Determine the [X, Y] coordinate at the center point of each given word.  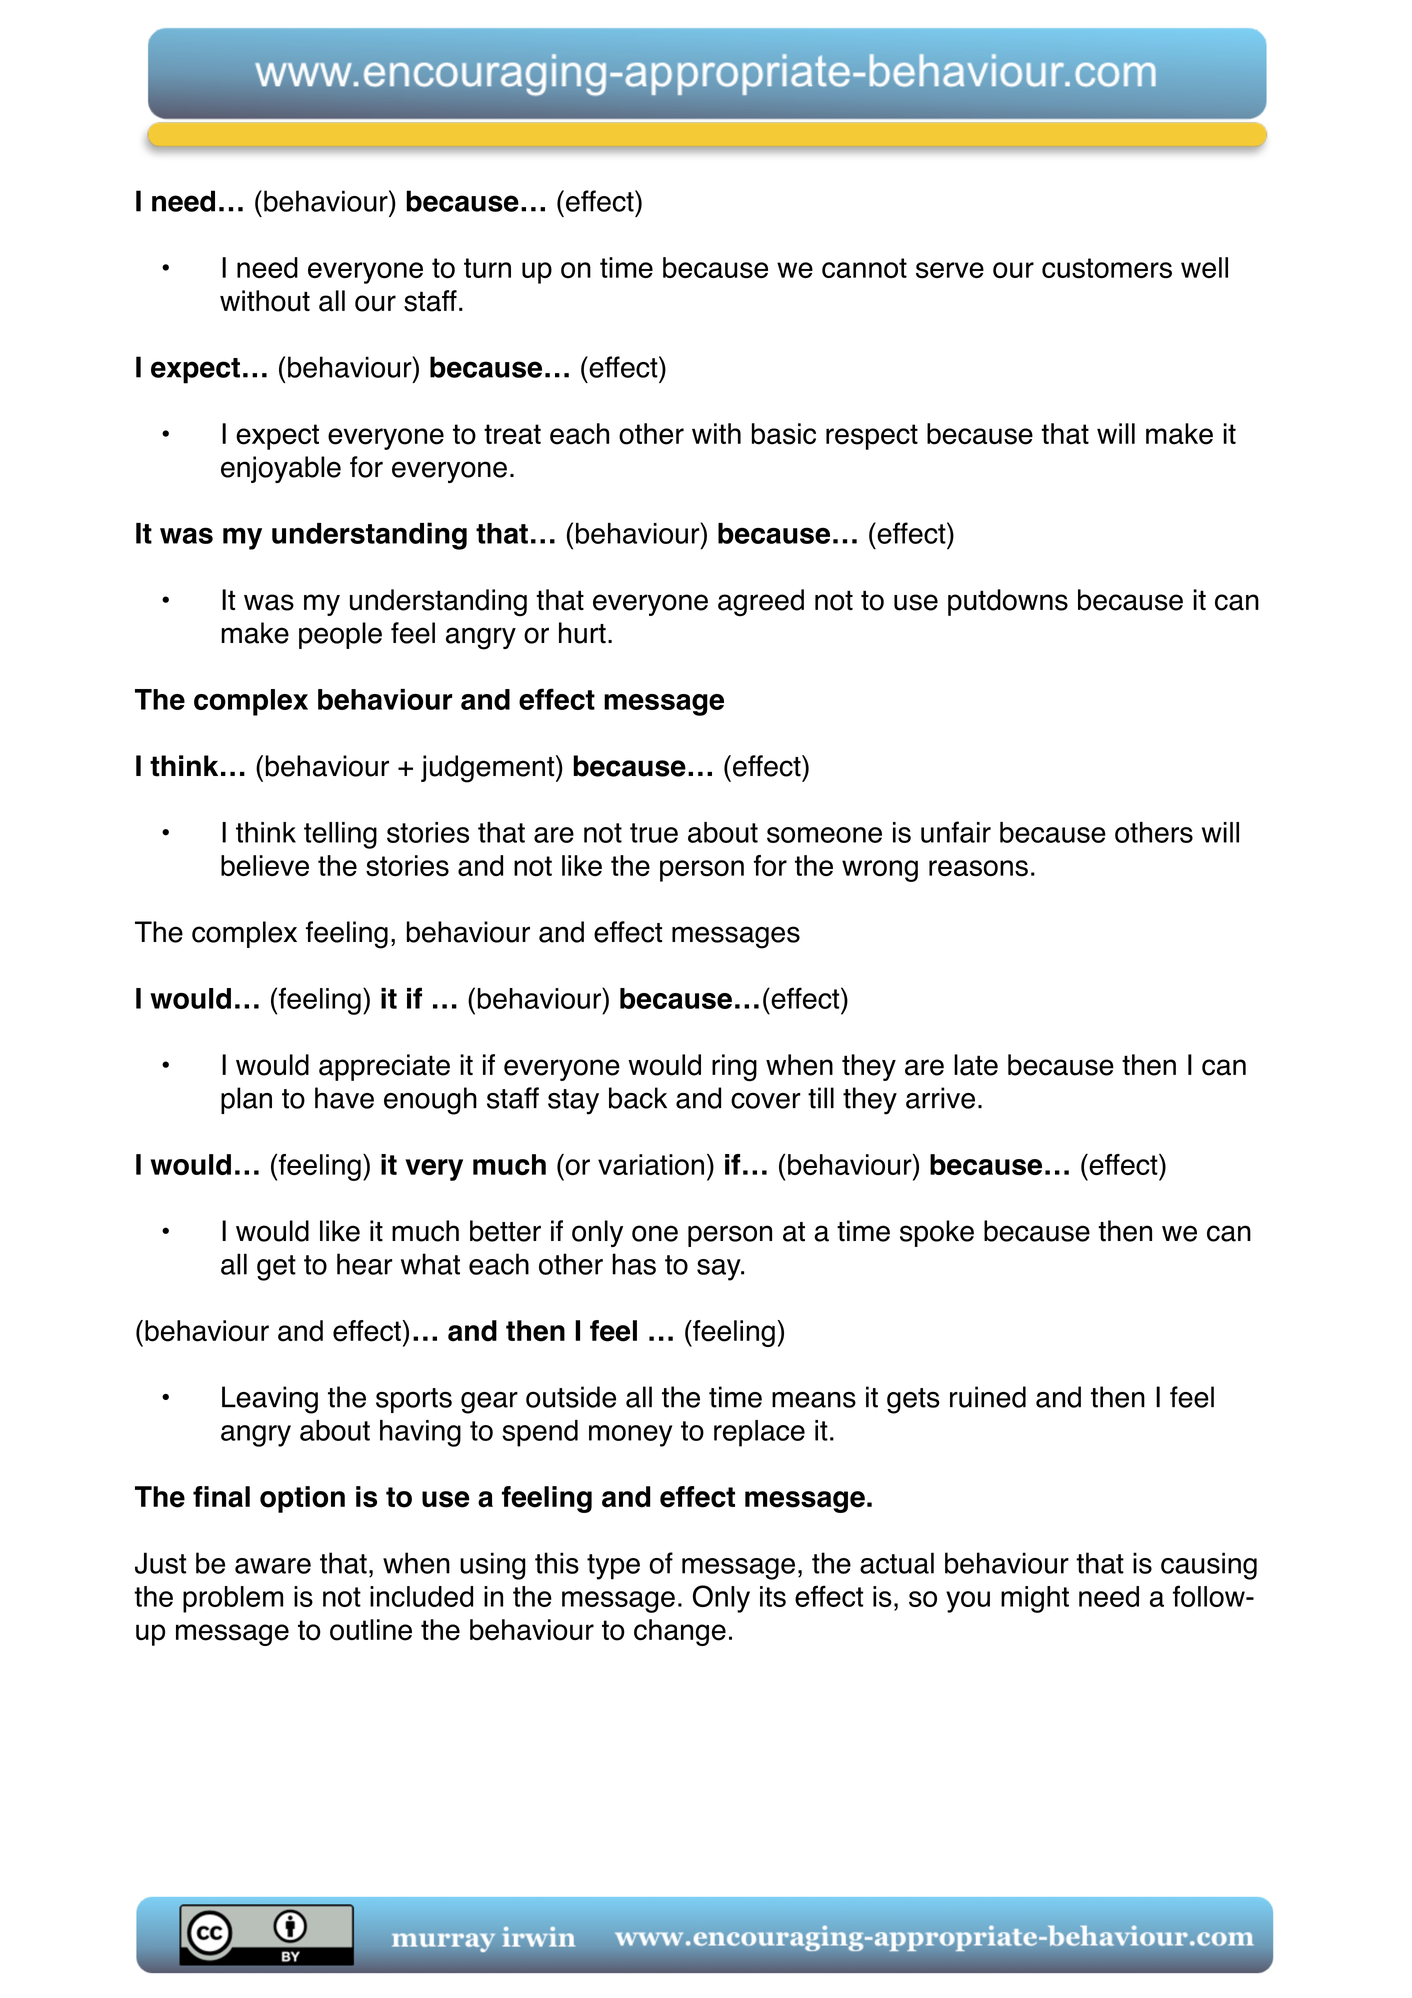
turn [487, 268]
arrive [940, 1098]
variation [651, 1165]
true [654, 833]
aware [273, 1566]
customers [1107, 268]
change [680, 1632]
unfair [956, 832]
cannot [864, 268]
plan [246, 1100]
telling [340, 835]
